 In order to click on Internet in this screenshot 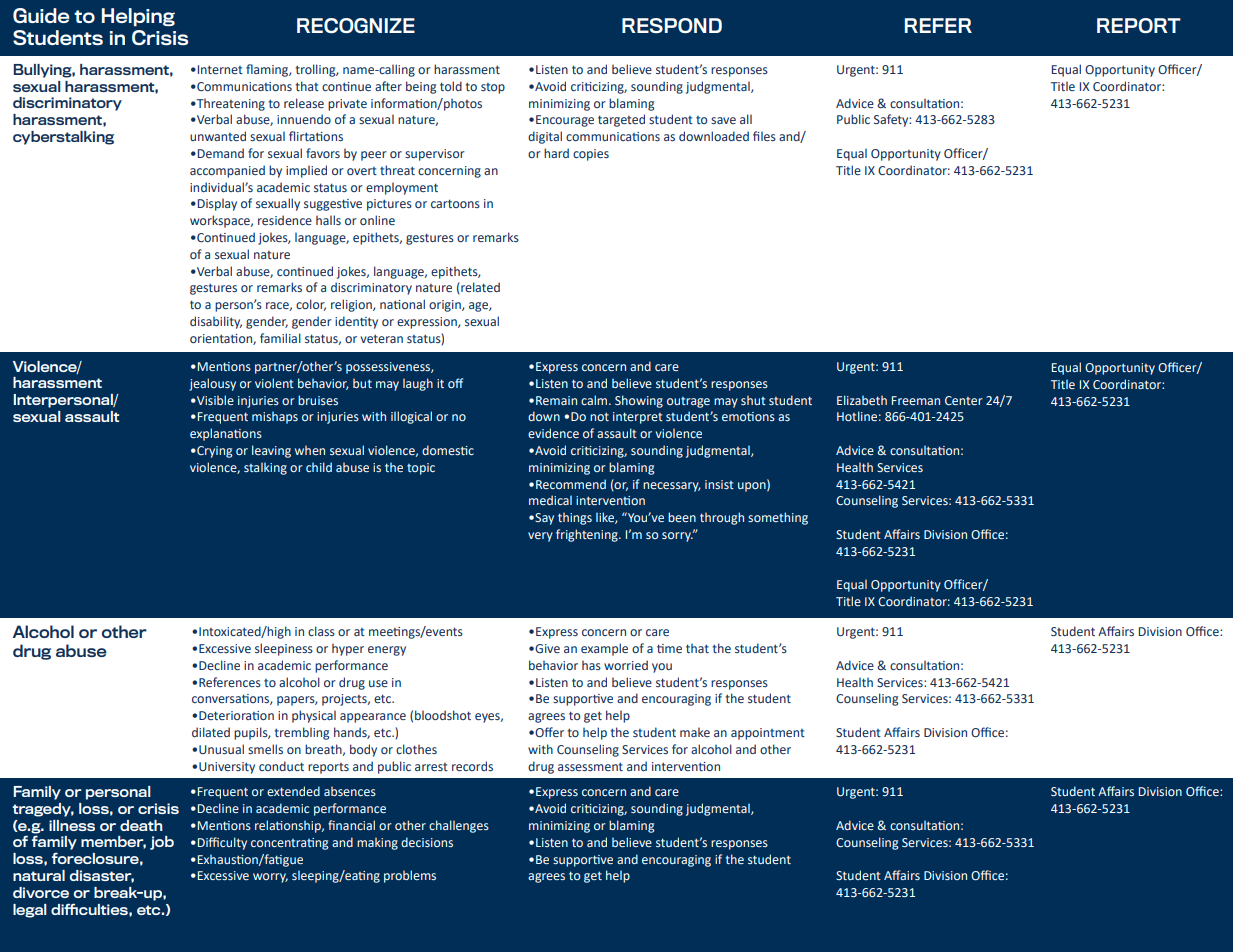, I will do `click(219, 69)`.
